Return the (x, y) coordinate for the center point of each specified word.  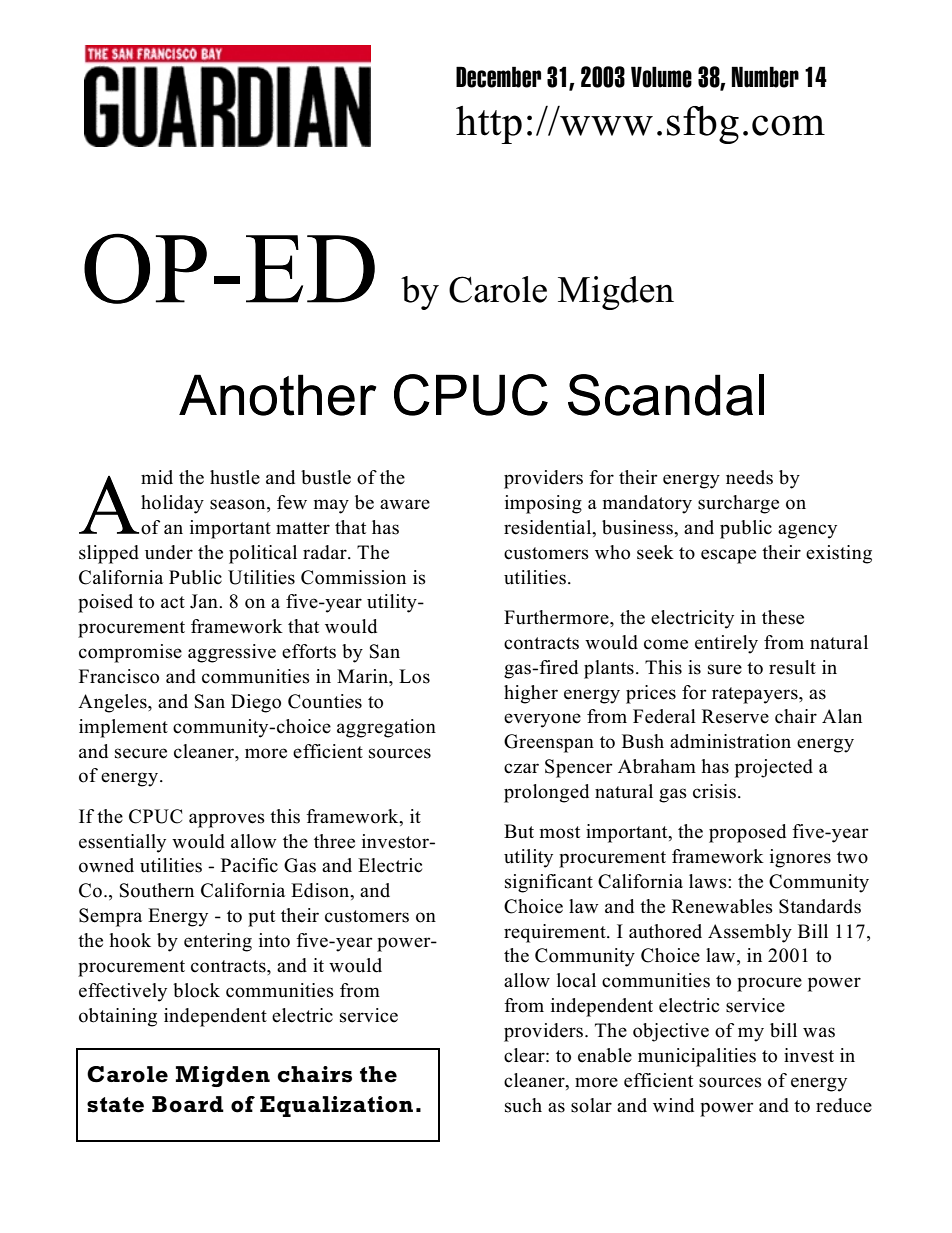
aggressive (232, 653)
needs (749, 477)
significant (549, 883)
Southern (157, 890)
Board (188, 1104)
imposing (543, 504)
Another (277, 395)
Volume (661, 77)
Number (765, 77)
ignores (800, 858)
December (498, 77)
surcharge (738, 504)
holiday (172, 504)
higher (531, 694)
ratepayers (756, 695)
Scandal (666, 395)
